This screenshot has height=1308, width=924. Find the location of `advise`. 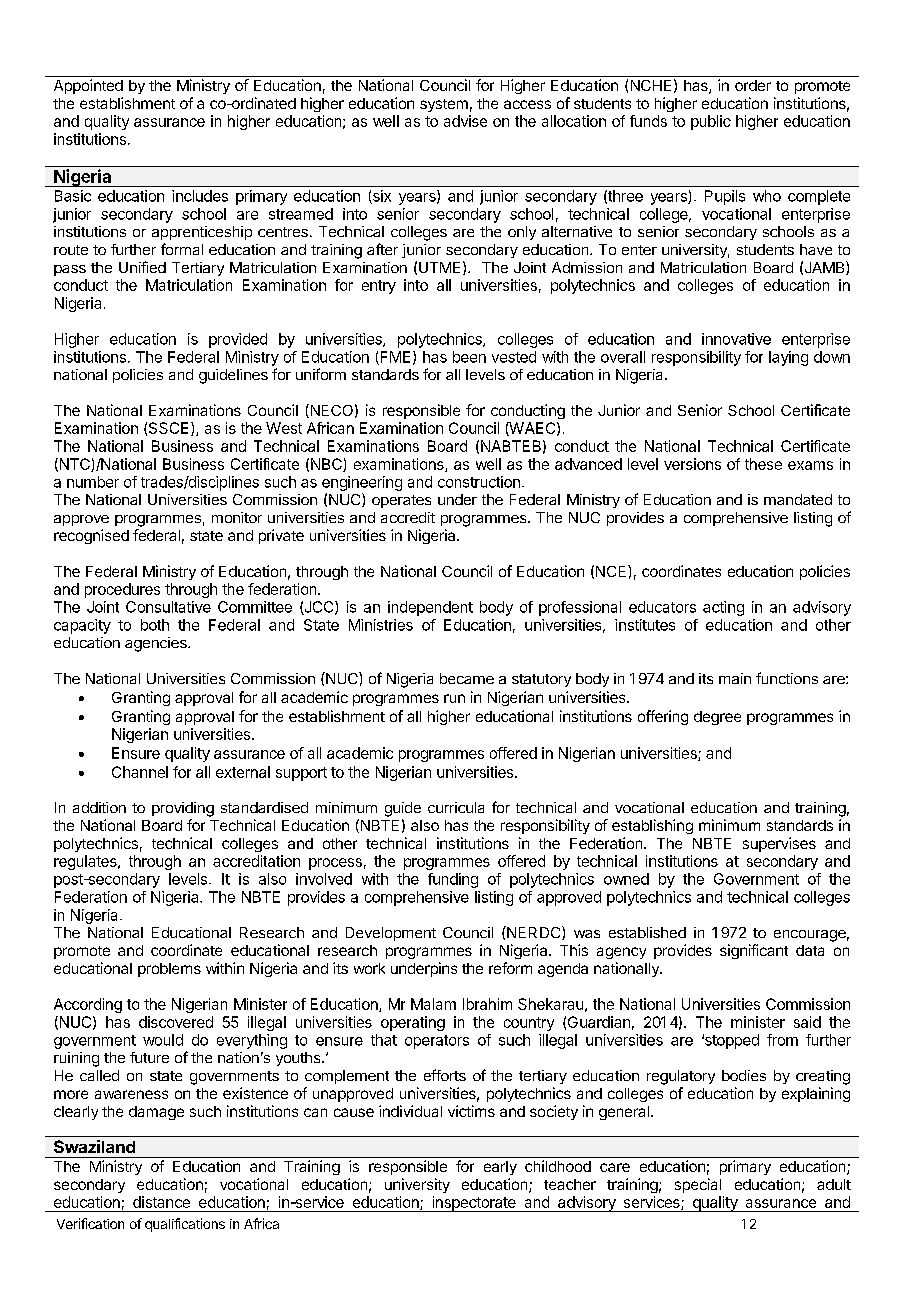

advise is located at coordinates (465, 121).
